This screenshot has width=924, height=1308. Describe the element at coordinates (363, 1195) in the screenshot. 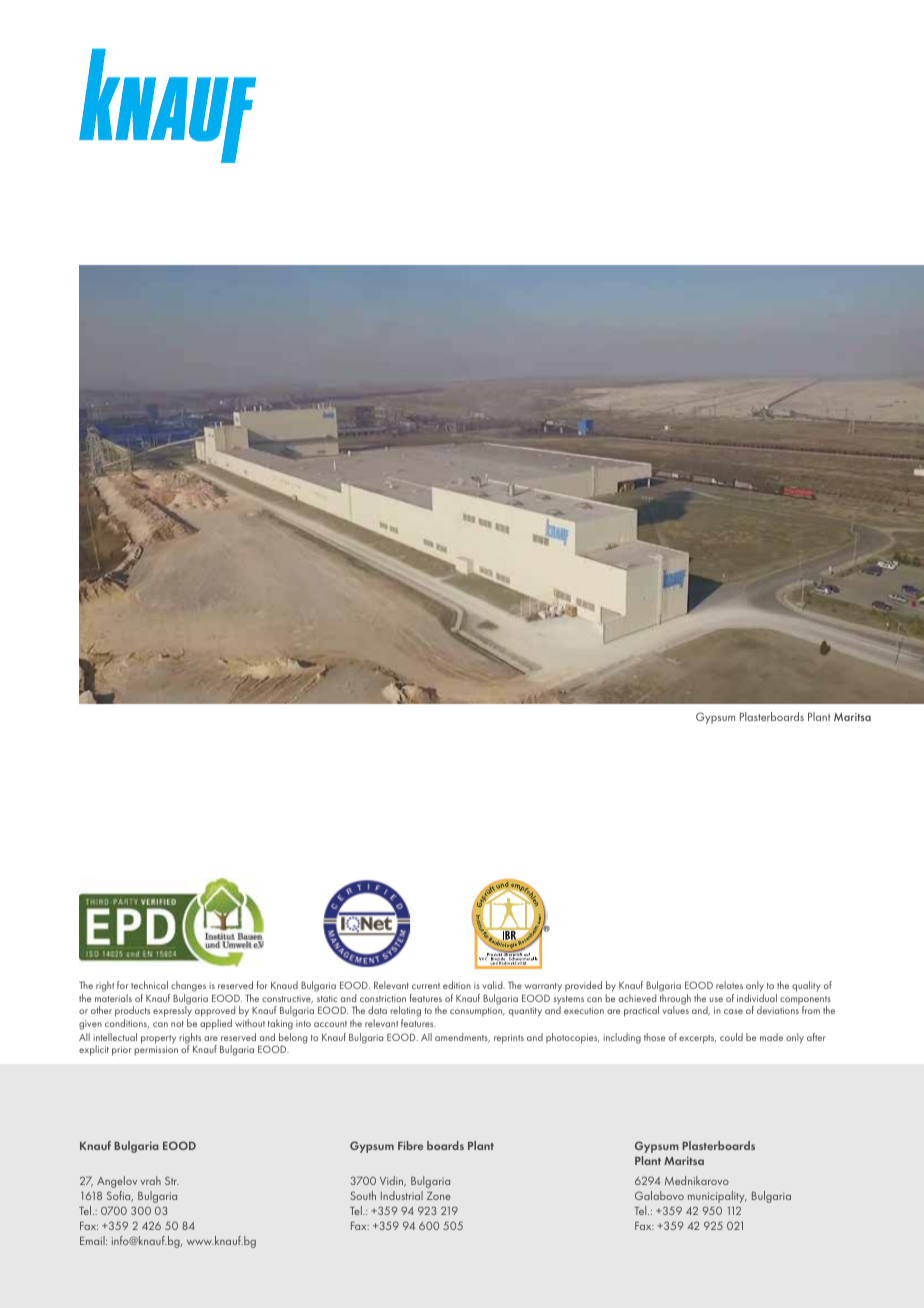

I see `South` at that location.
